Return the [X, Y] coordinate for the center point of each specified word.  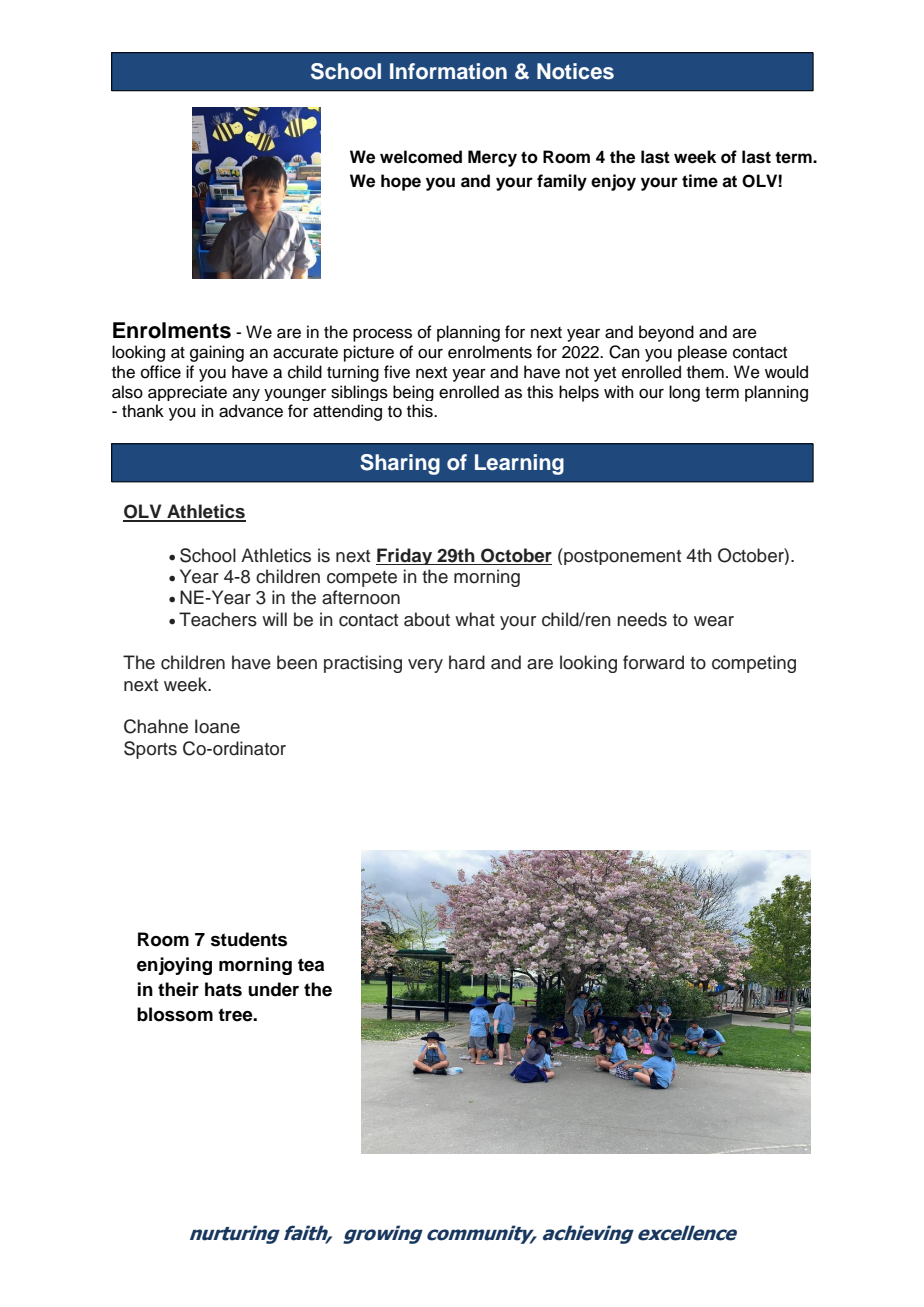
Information [448, 71]
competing [754, 664]
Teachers [218, 619]
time [700, 181]
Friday [405, 556]
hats [223, 989]
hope [401, 182]
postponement [621, 556]
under [273, 989]
